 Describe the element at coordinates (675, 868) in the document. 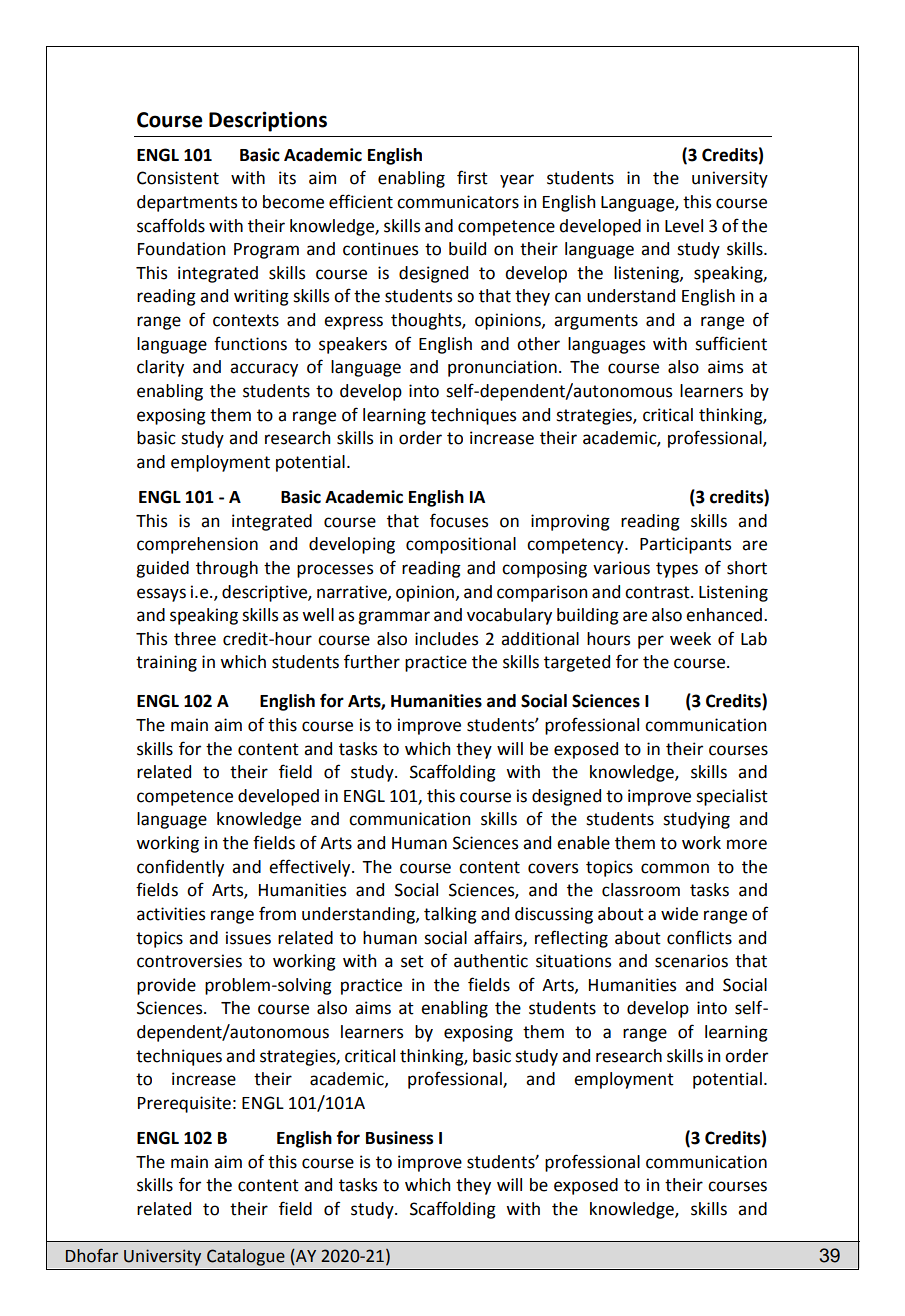

I see `common` at that location.
